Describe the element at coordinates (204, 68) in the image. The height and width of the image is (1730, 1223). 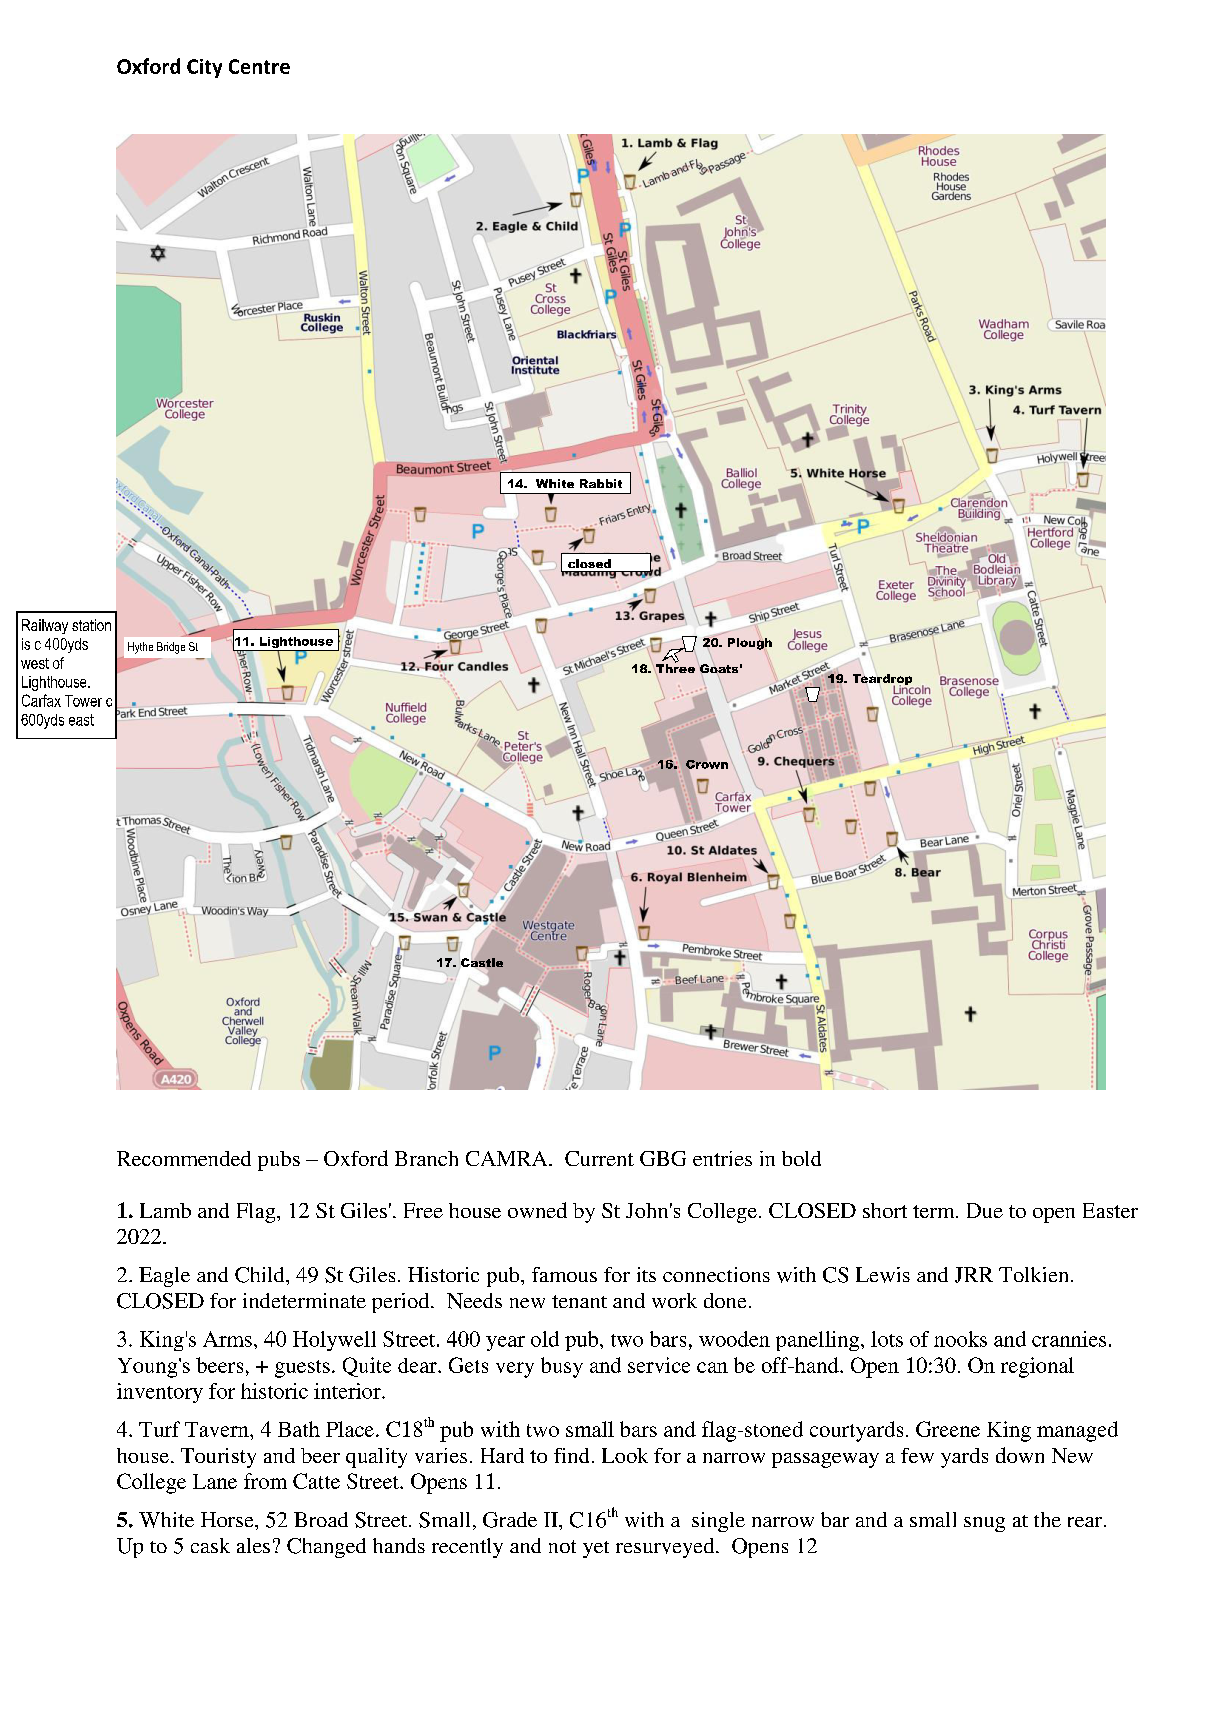
I see `City` at that location.
